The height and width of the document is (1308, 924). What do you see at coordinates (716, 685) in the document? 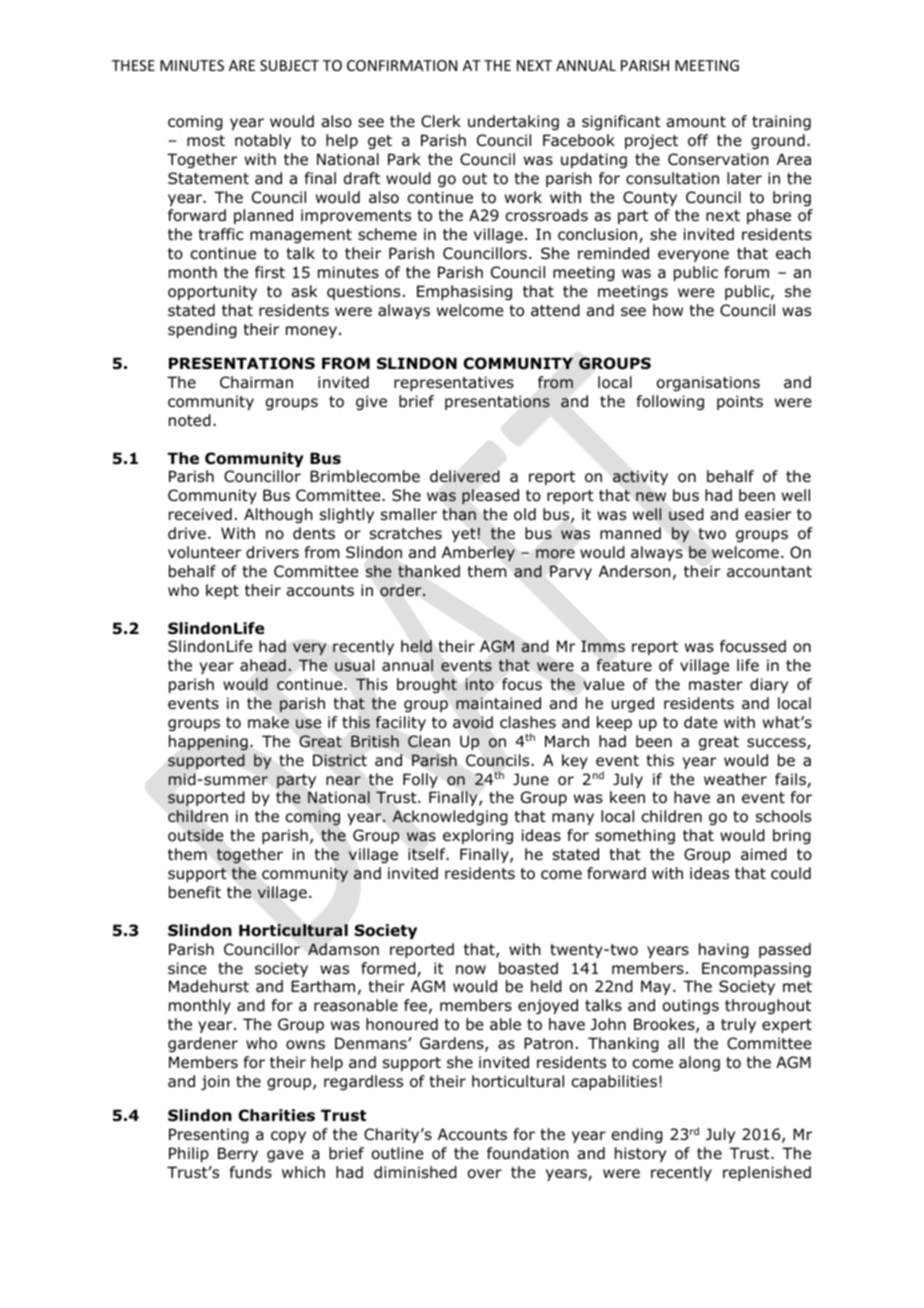
I see `master` at bounding box center [716, 685].
